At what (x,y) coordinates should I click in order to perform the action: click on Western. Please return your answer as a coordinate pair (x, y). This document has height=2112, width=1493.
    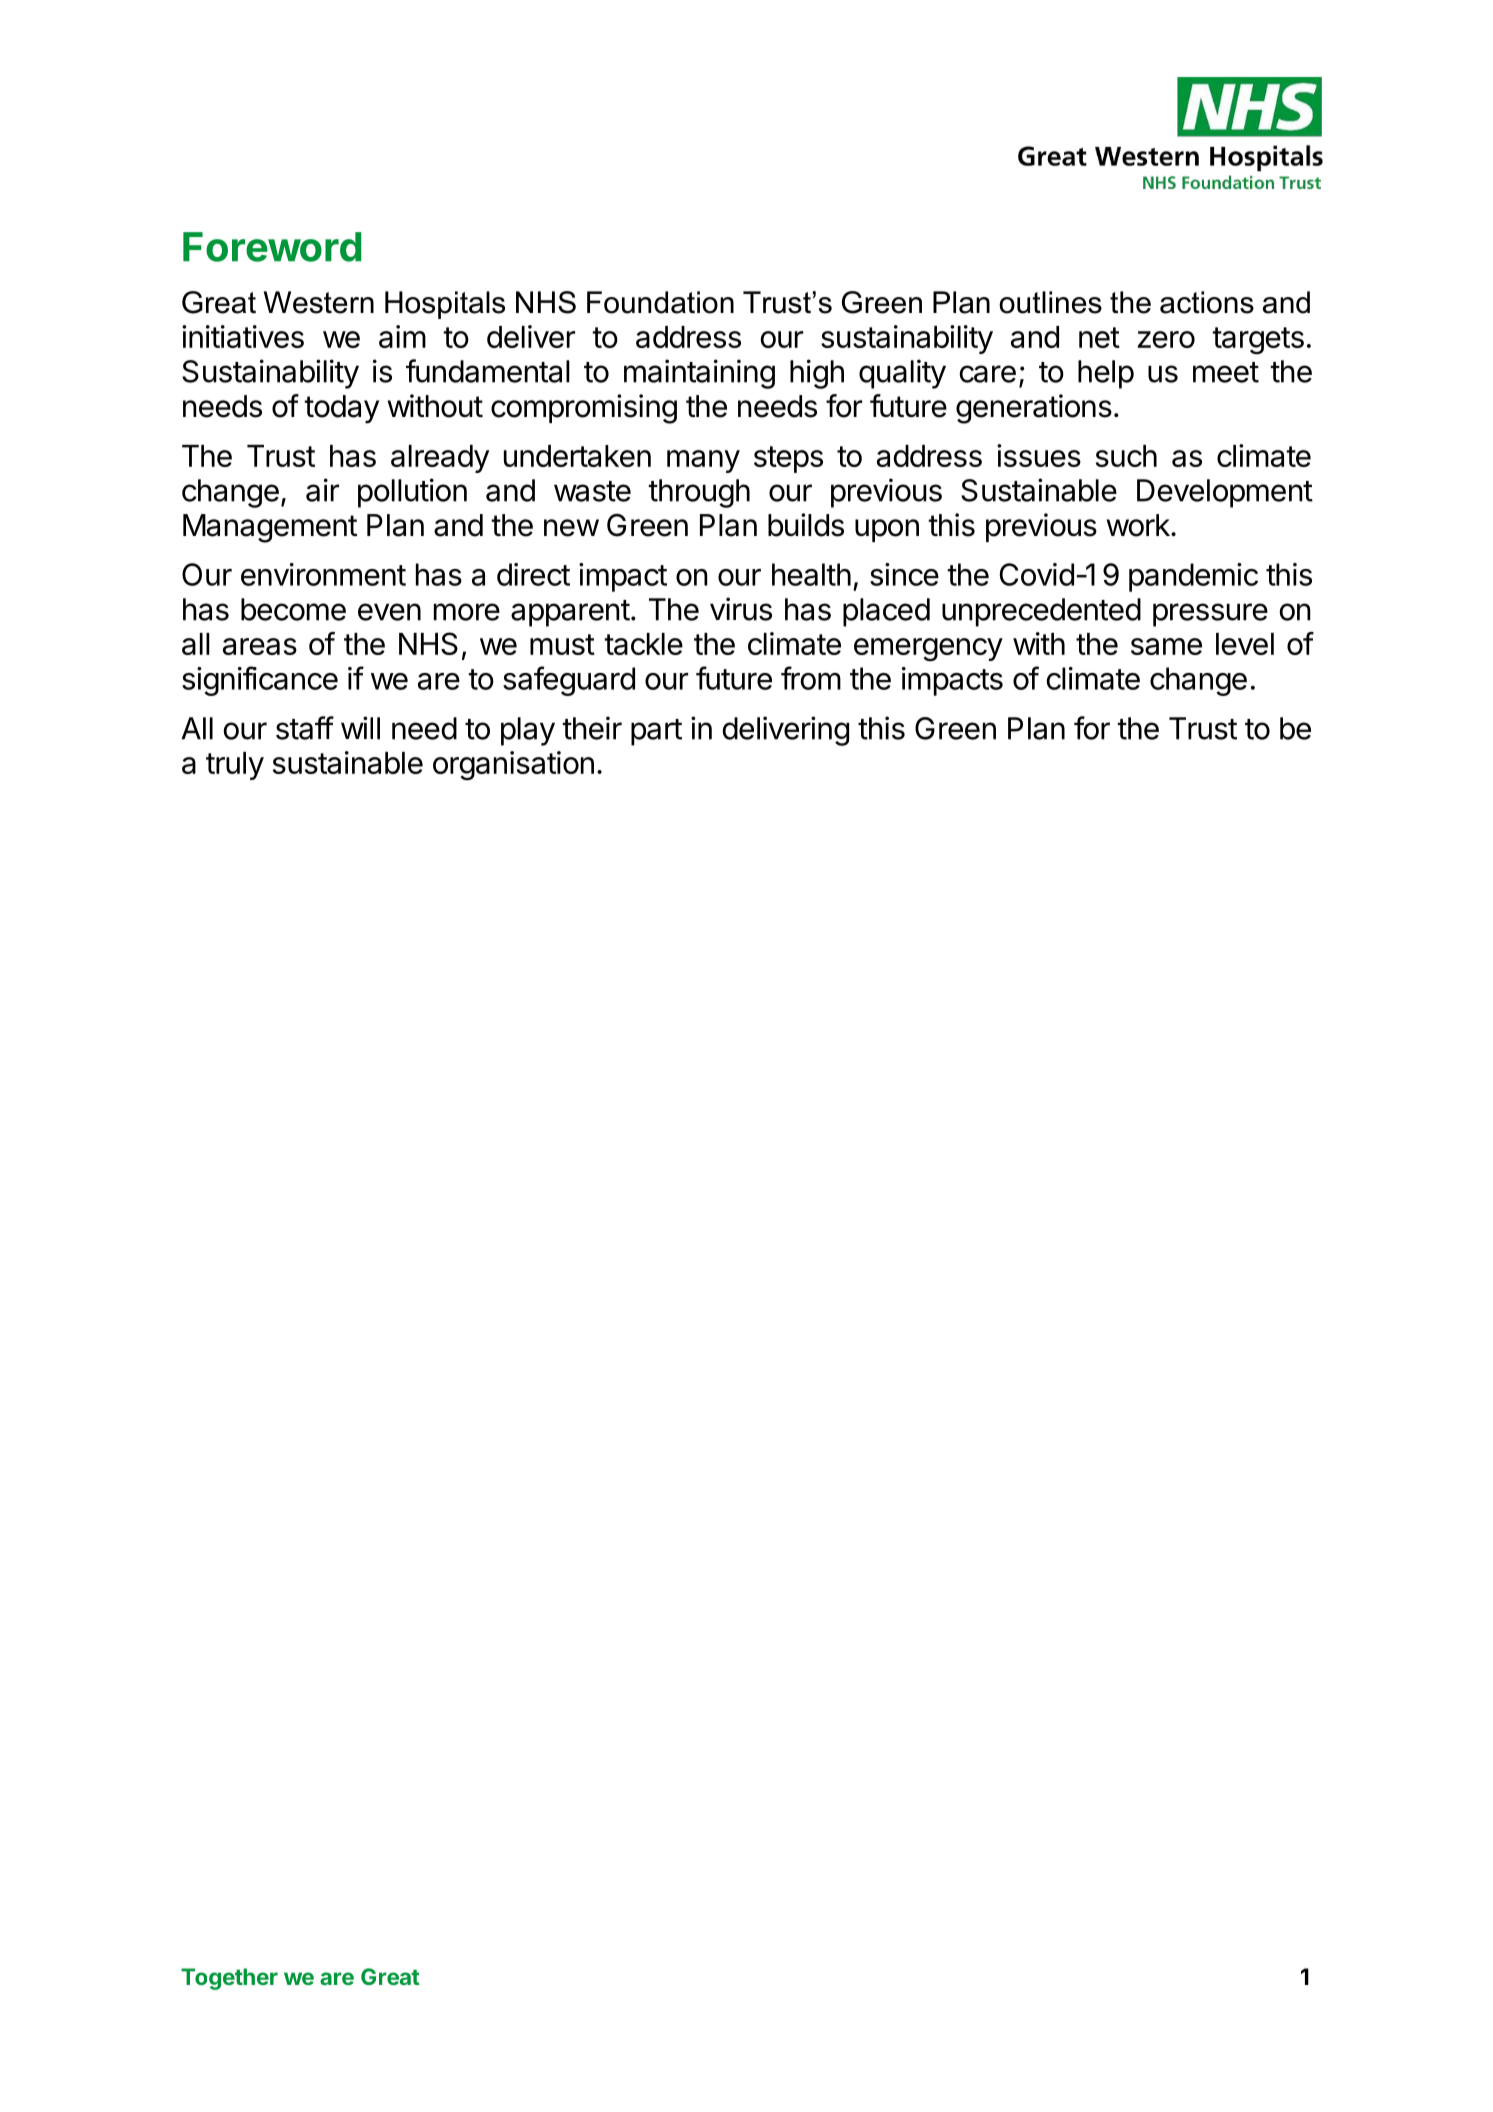
    Looking at the image, I should click on (319, 302).
